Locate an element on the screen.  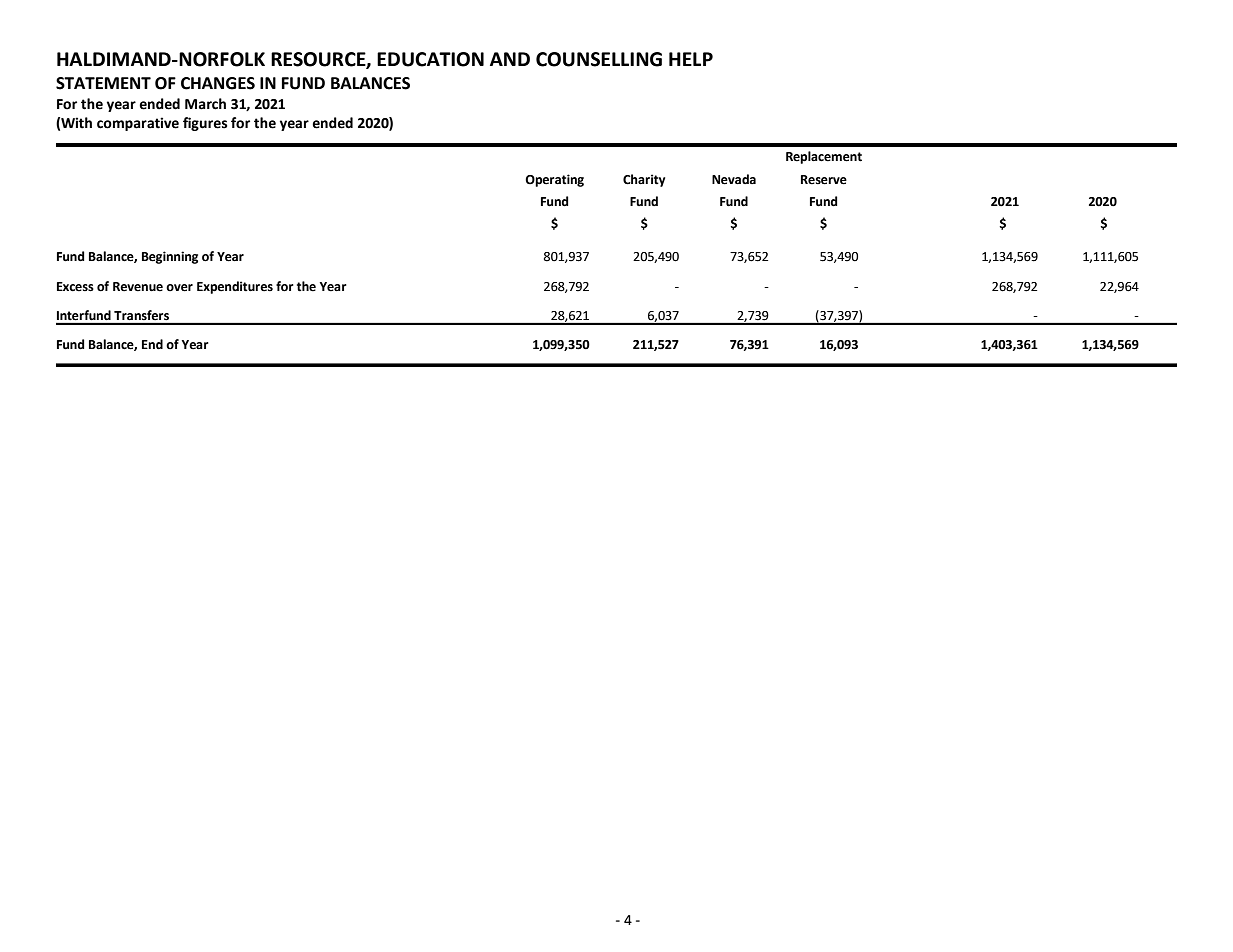
figures is located at coordinates (205, 124).
